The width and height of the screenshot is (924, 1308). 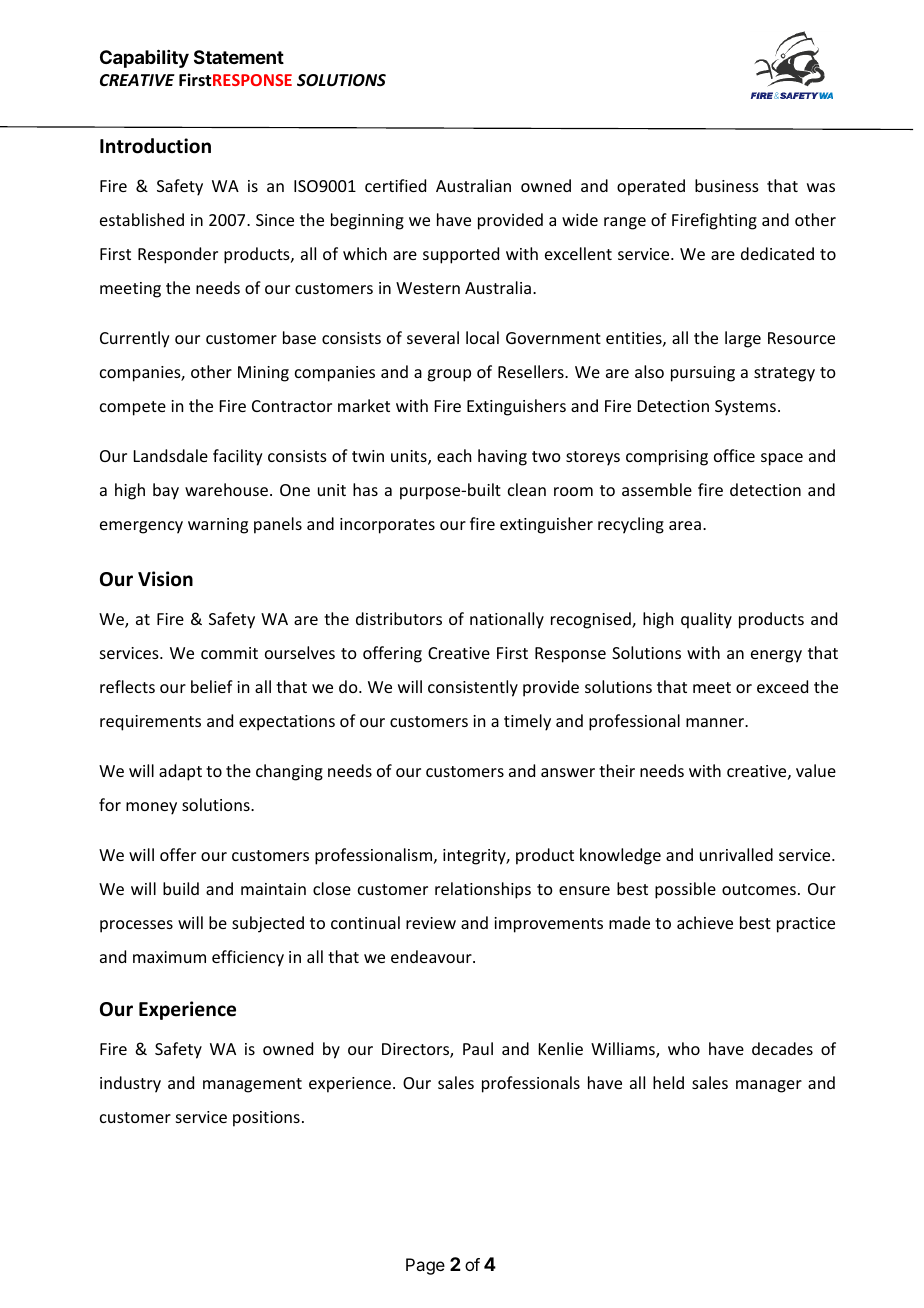 I want to click on belief, so click(x=212, y=686).
